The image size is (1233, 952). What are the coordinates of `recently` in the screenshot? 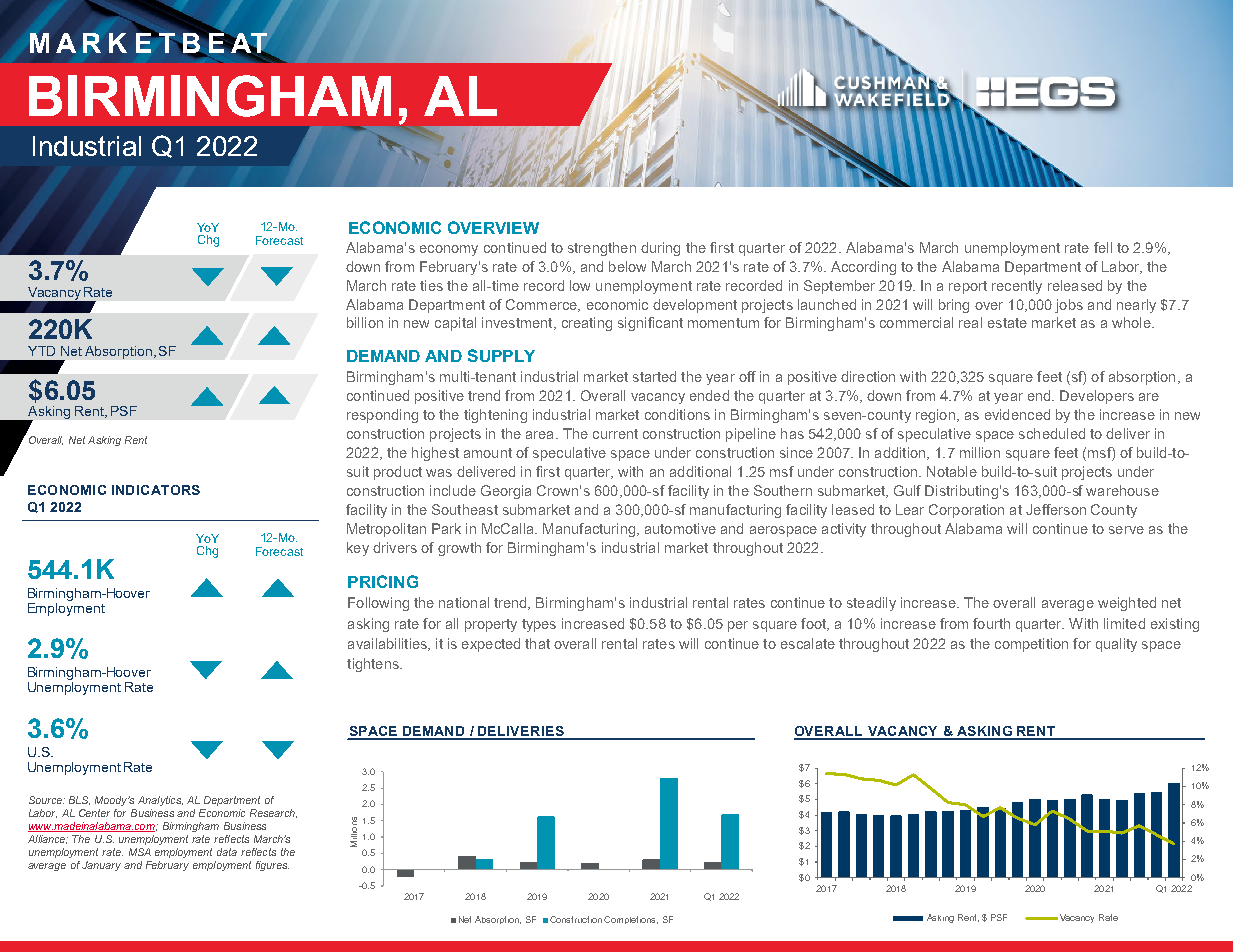 It's located at (1017, 287).
